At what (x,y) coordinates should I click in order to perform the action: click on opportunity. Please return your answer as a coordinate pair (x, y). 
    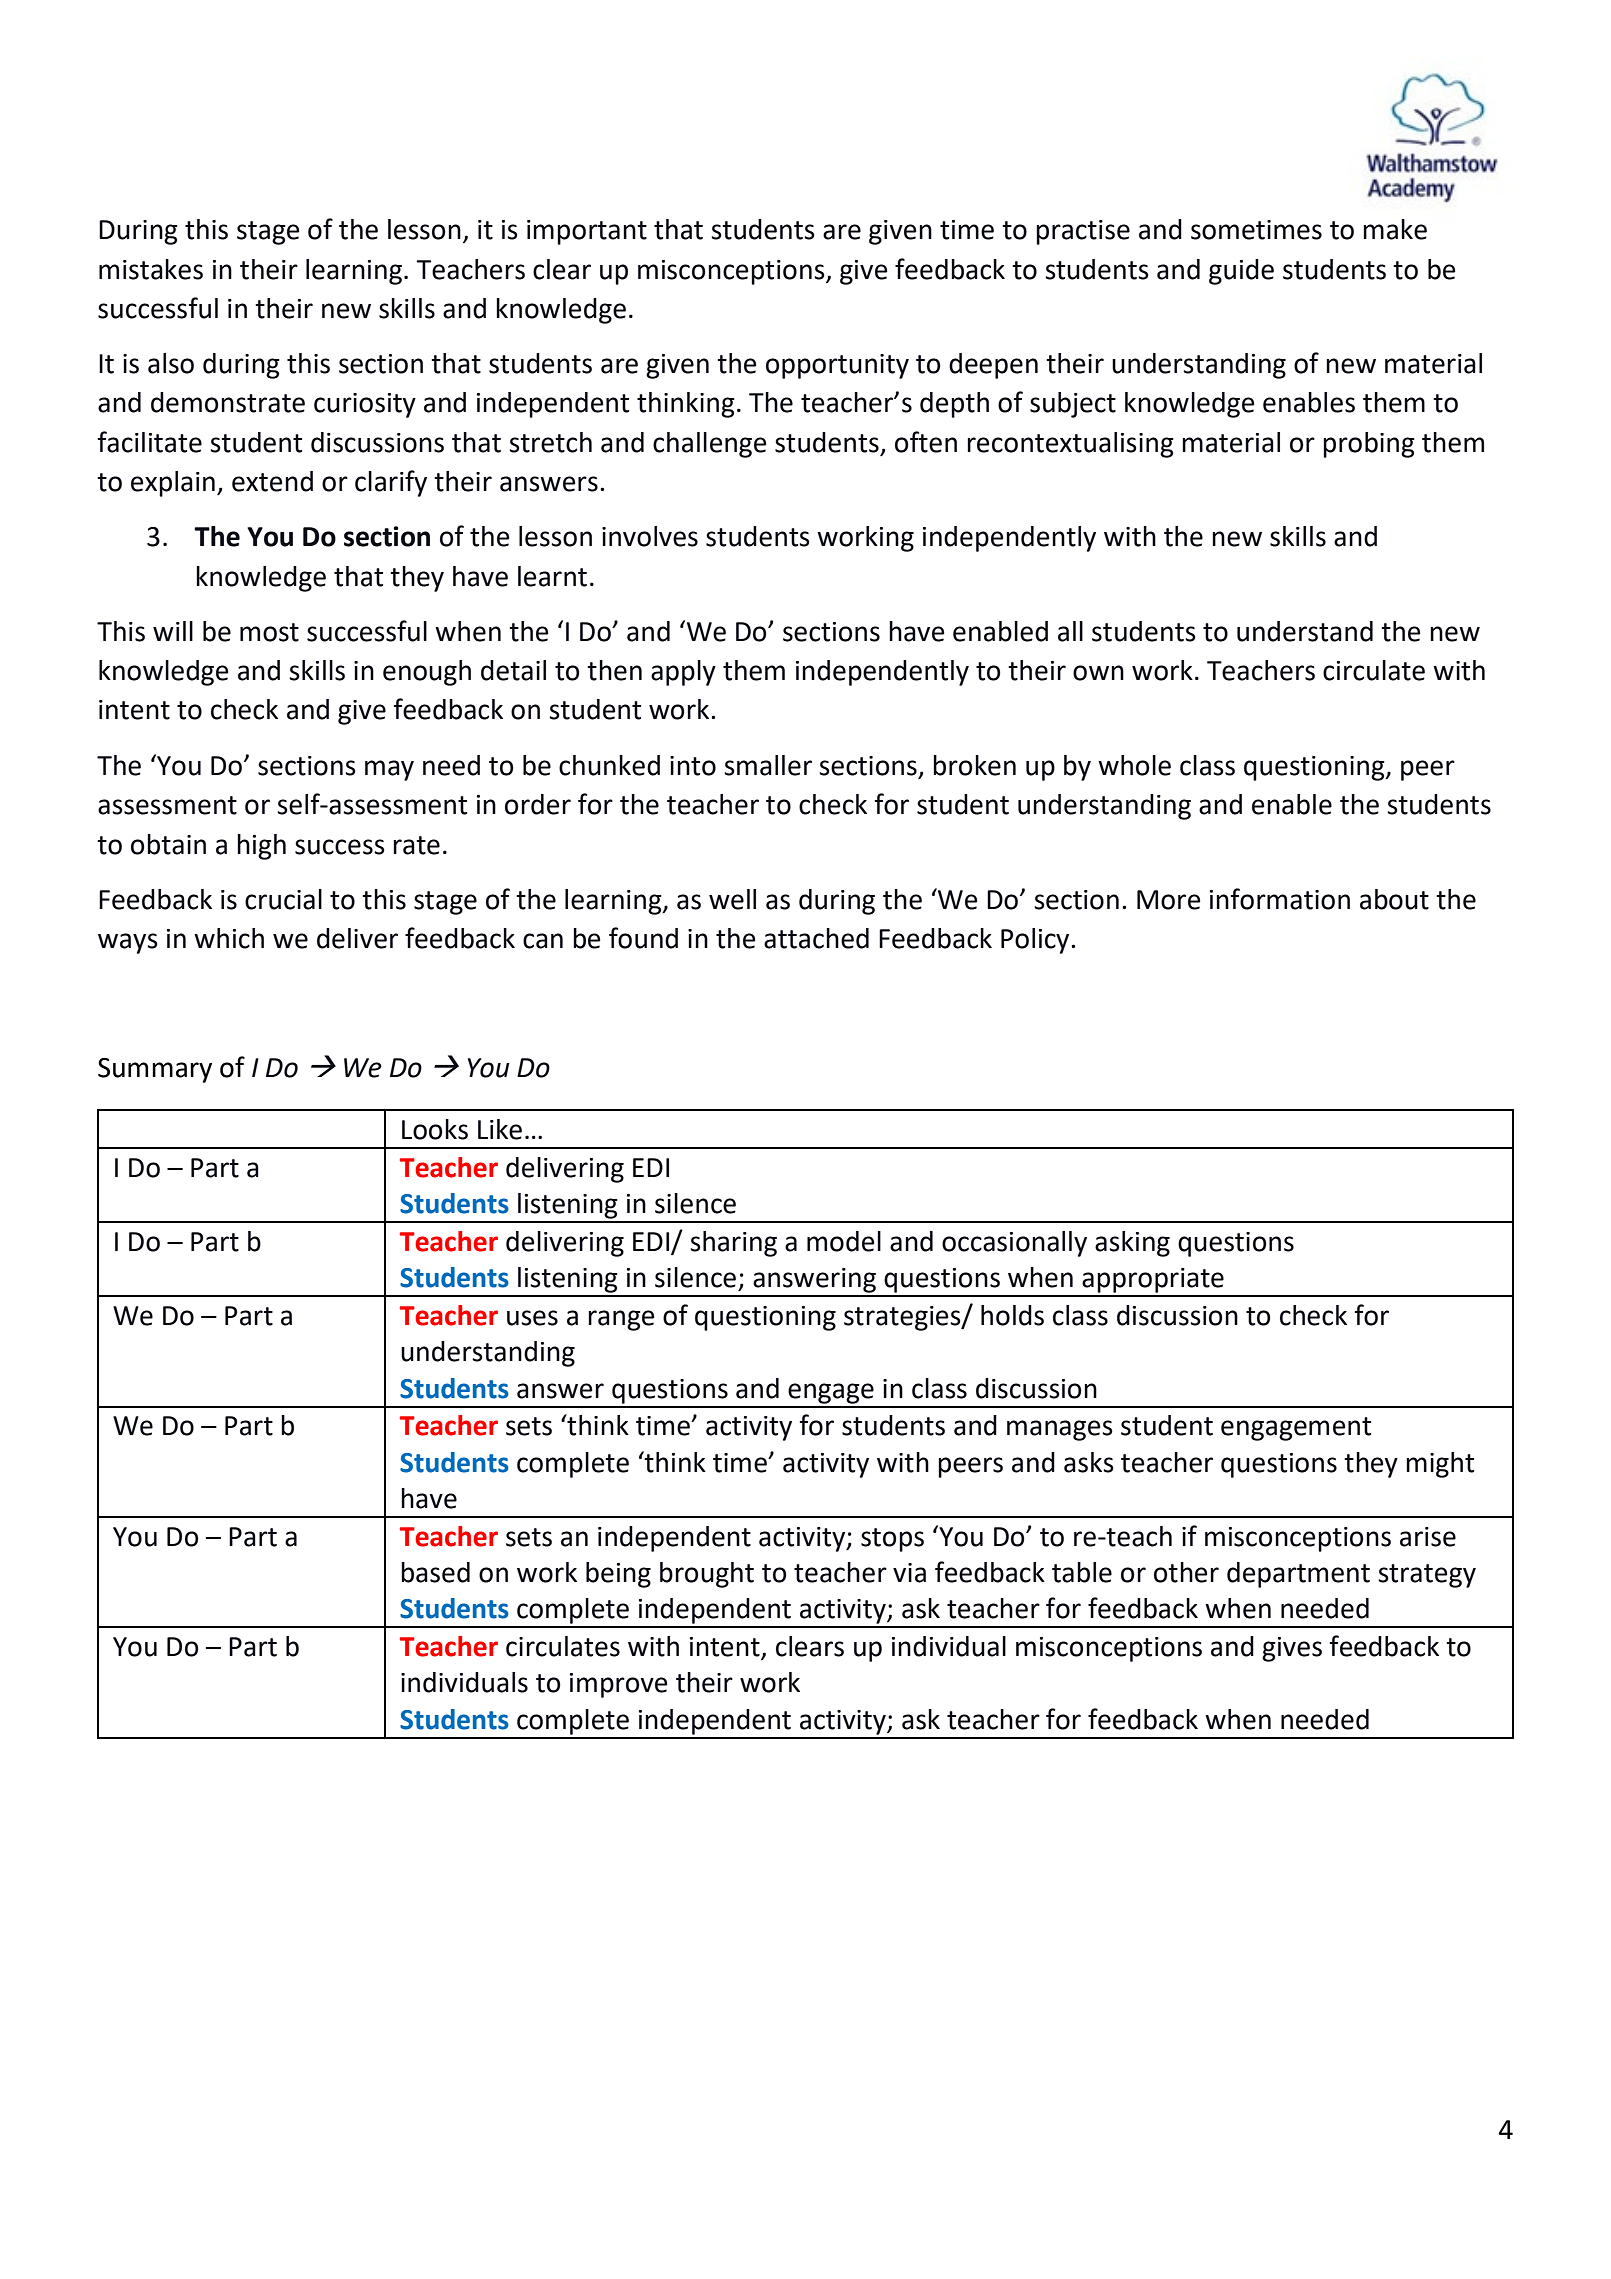
    Looking at the image, I should click on (837, 366).
